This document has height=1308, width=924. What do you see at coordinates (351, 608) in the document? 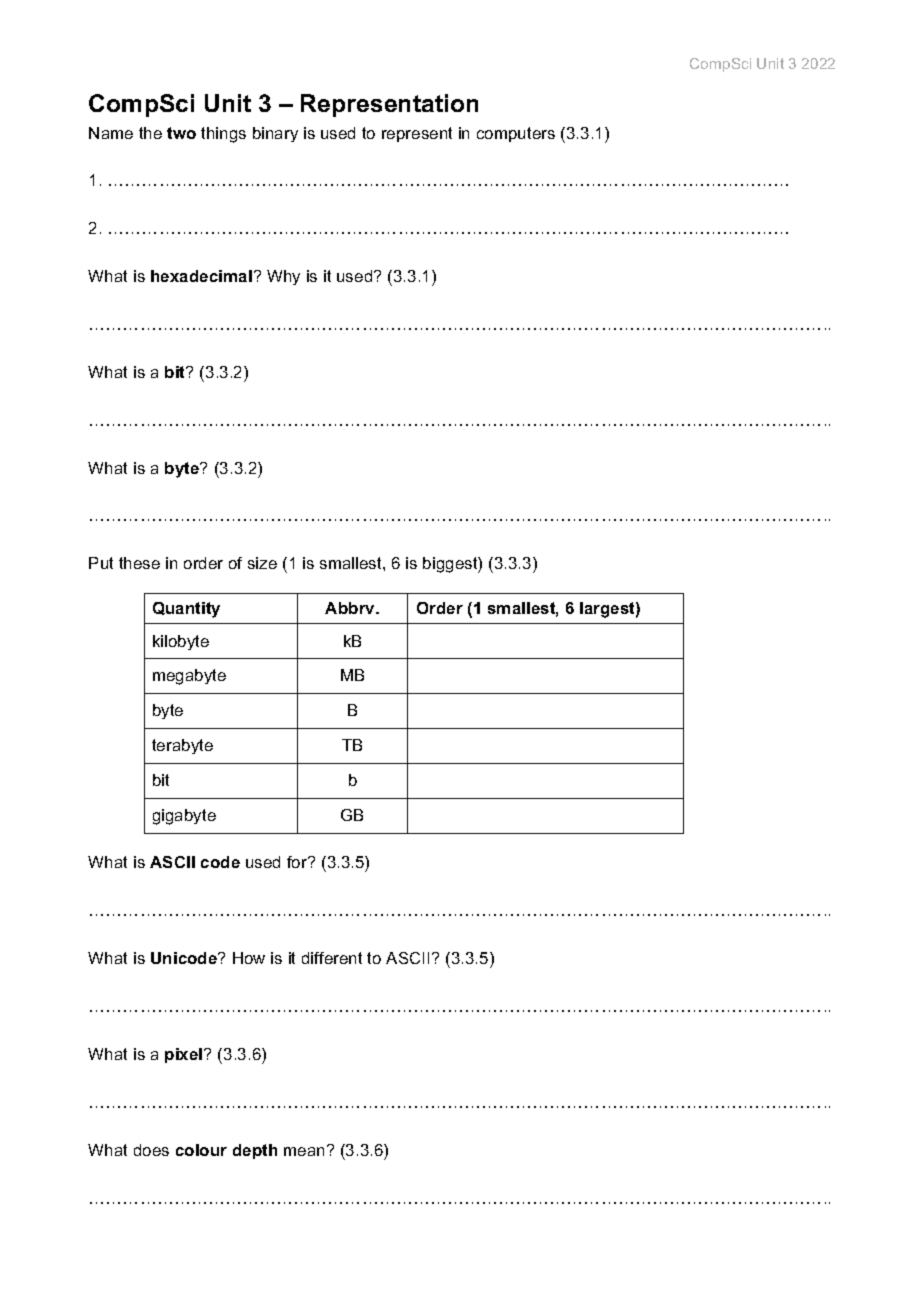
I see `Abbrv` at bounding box center [351, 608].
